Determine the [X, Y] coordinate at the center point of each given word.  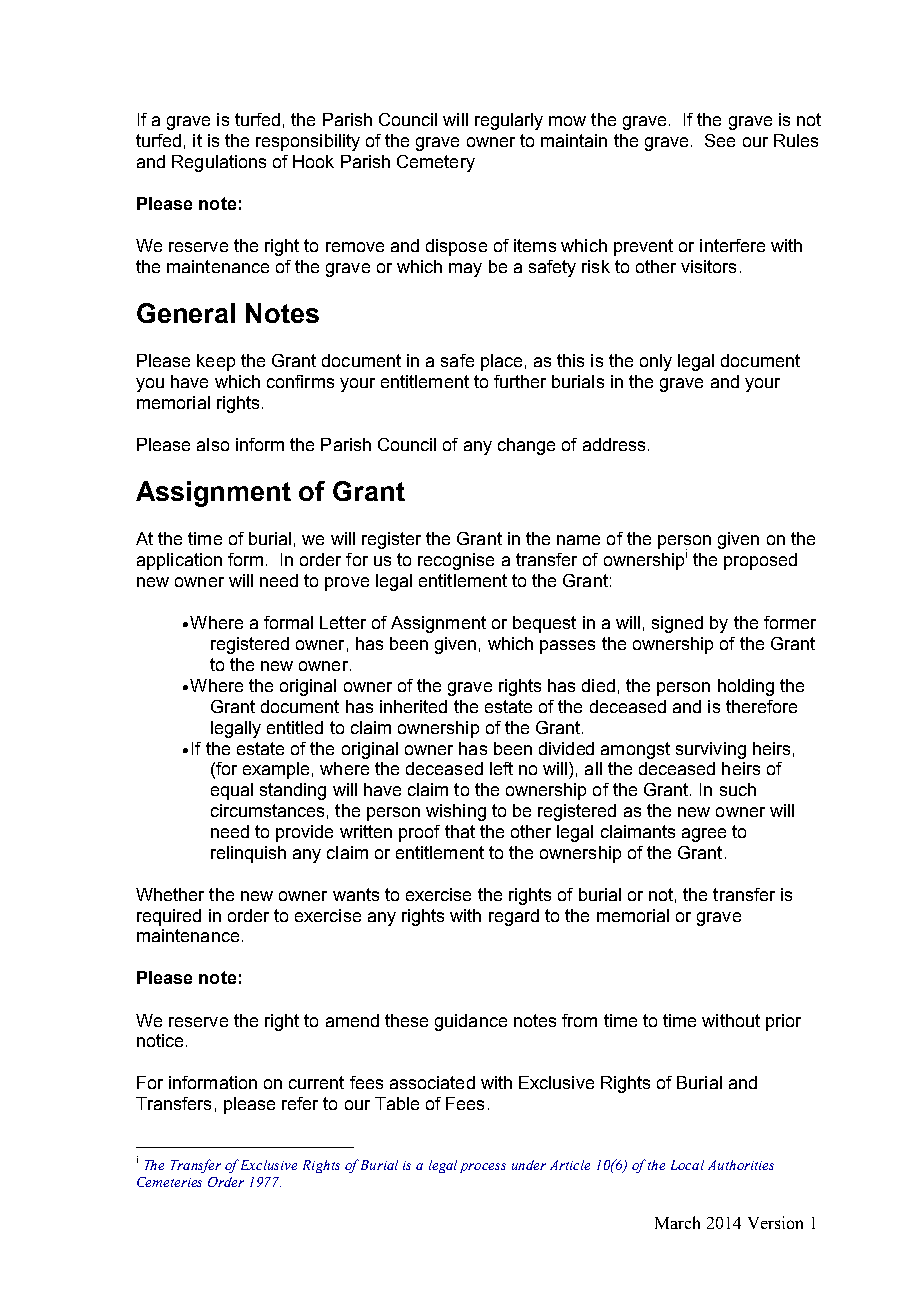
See [720, 140]
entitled [295, 727]
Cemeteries [169, 1182]
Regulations [219, 163]
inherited [413, 706]
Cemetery [436, 163]
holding [746, 687]
